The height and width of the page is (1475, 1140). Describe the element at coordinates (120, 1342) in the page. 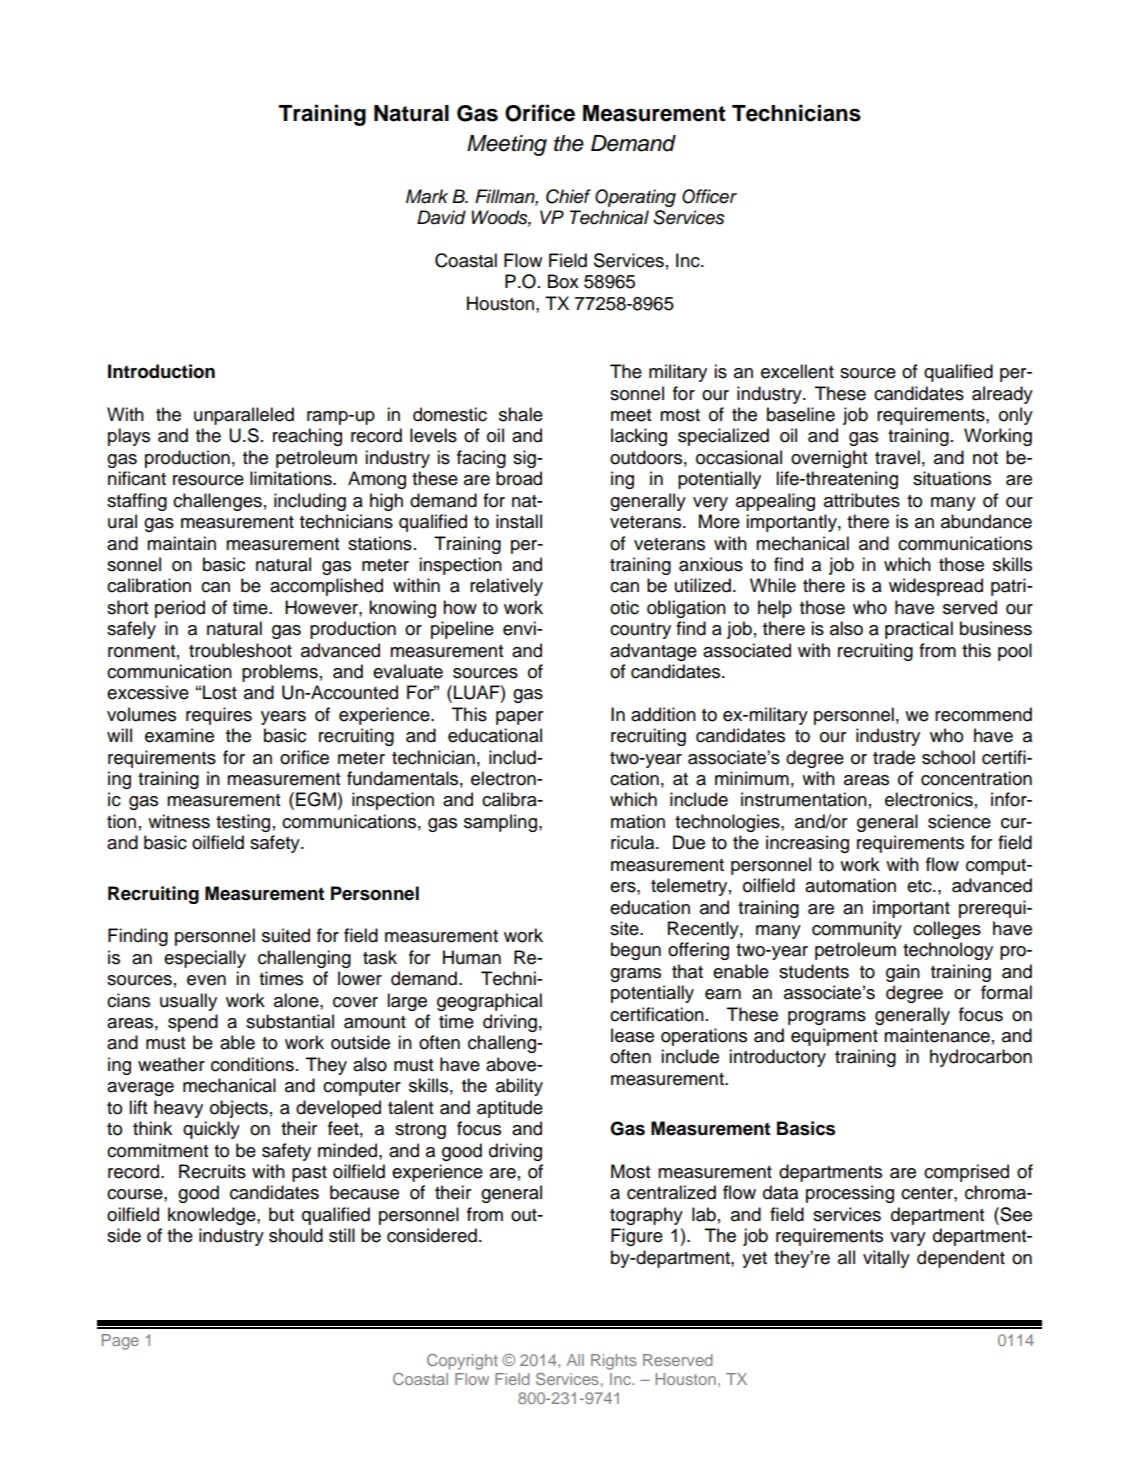

I see `Page` at that location.
